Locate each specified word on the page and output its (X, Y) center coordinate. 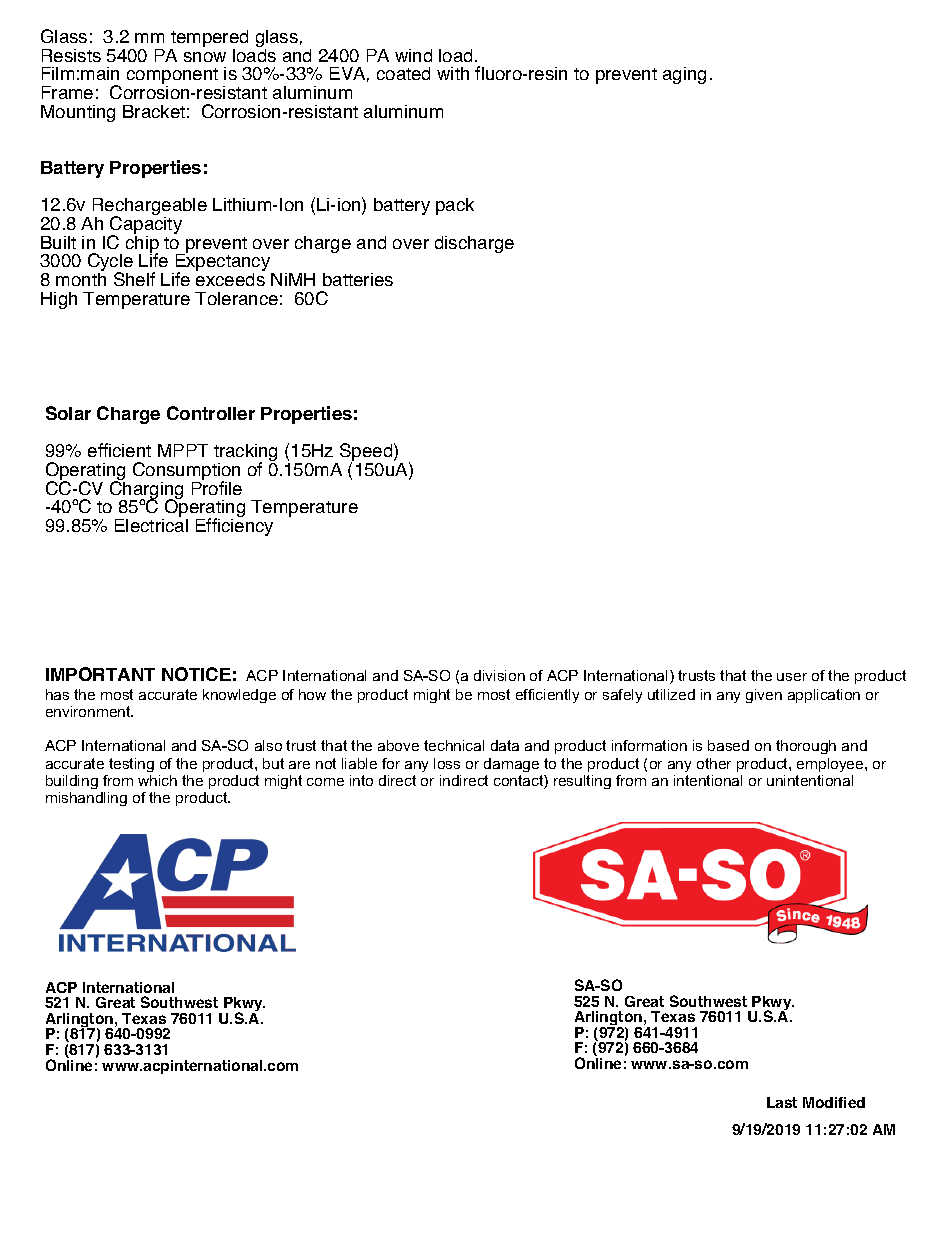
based (728, 745)
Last (782, 1102)
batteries (358, 279)
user (792, 677)
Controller (211, 413)
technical (454, 745)
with (453, 73)
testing (131, 765)
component (172, 77)
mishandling (86, 799)
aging (684, 75)
